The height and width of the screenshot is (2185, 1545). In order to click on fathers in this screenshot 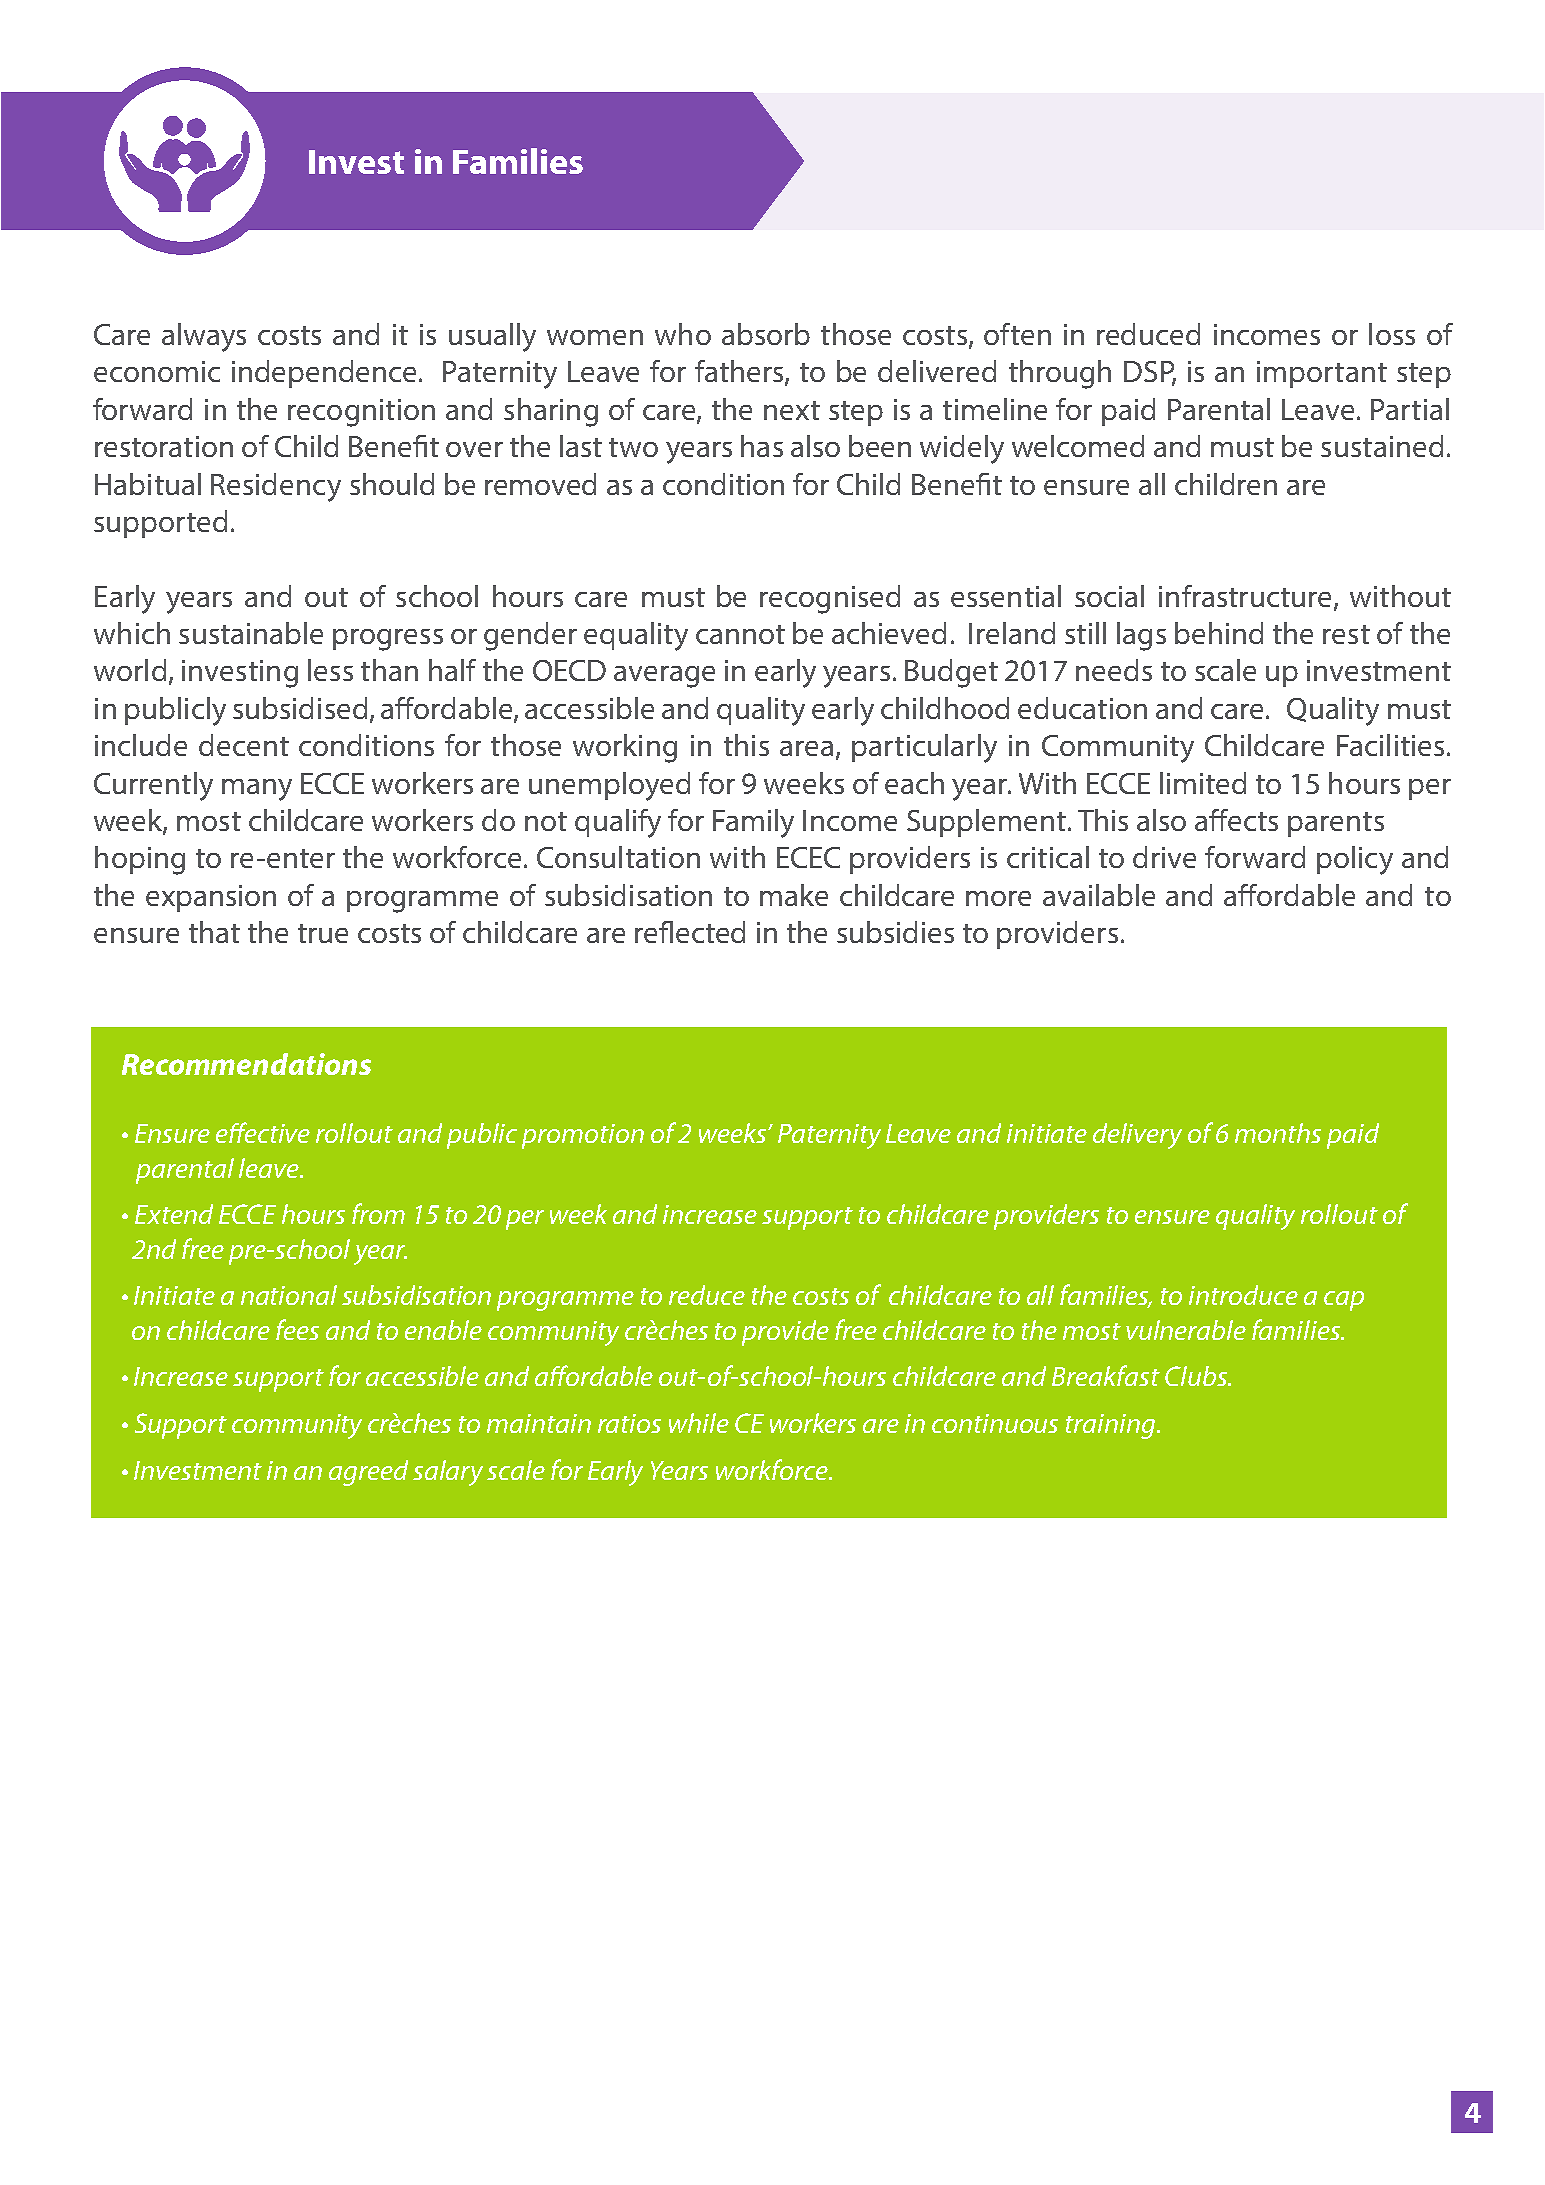, I will do `click(740, 372)`.
